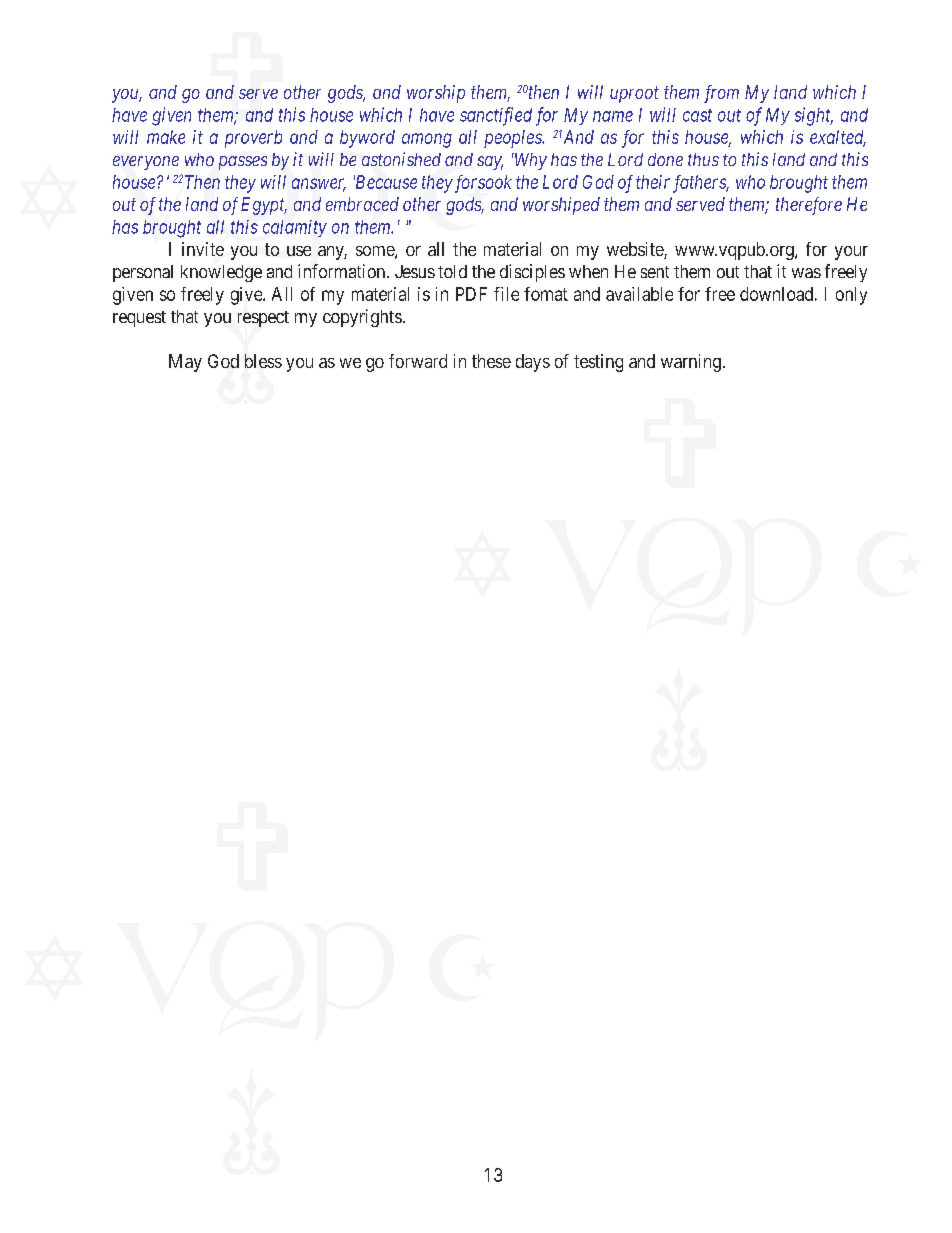  Describe the element at coordinates (295, 228) in the screenshot. I see `calamity` at that location.
